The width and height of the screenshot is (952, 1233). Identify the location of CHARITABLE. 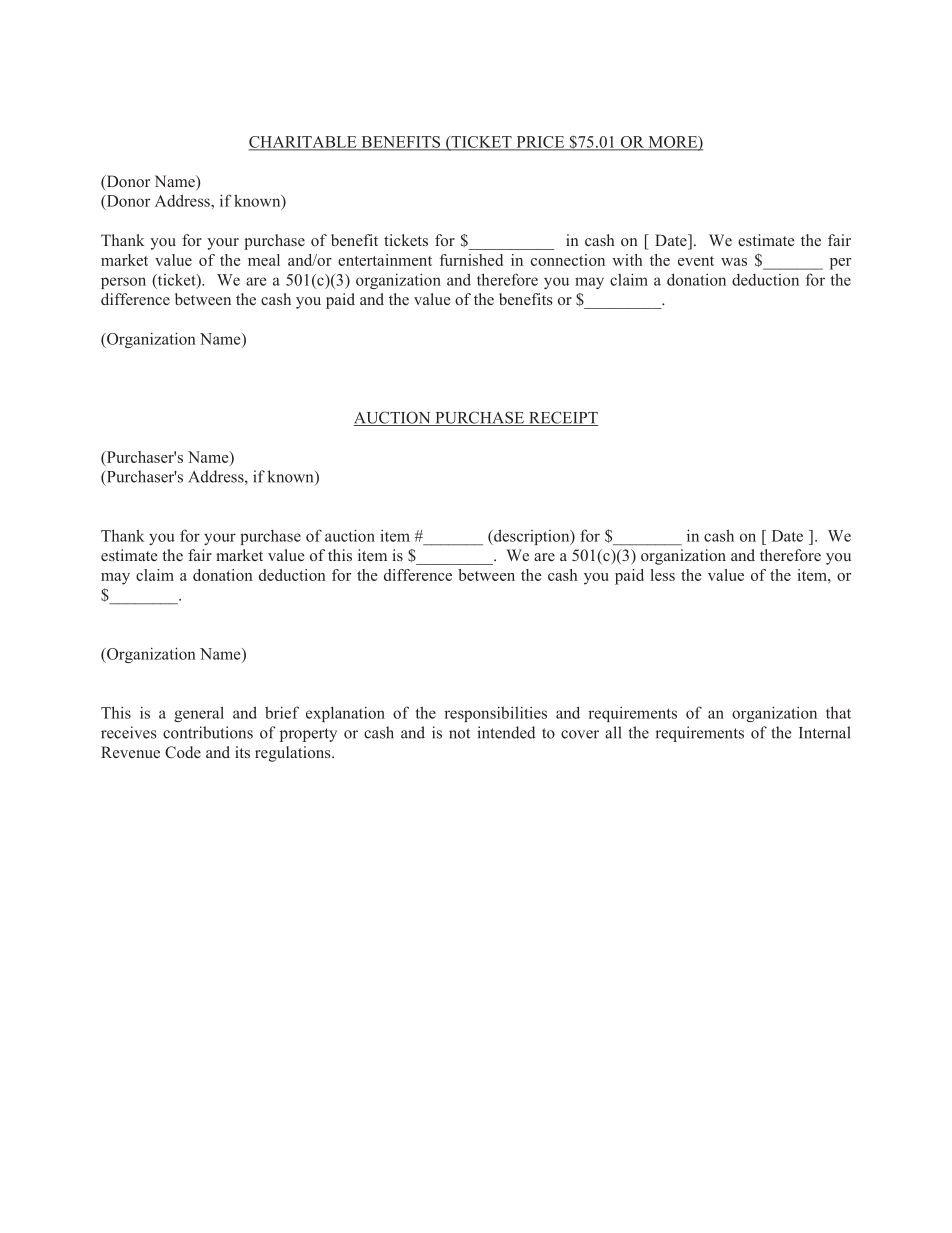
(304, 143).
